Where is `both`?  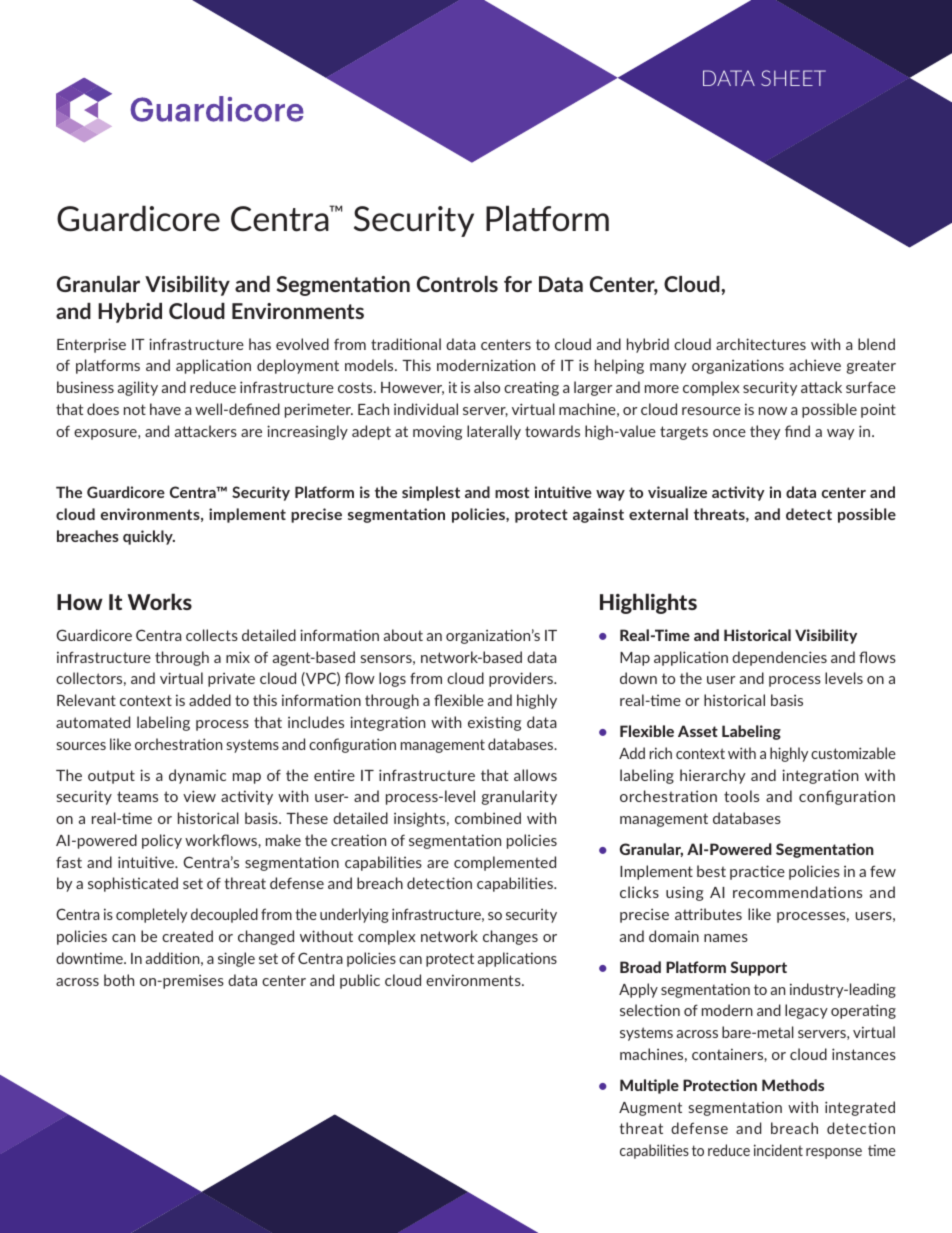 both is located at coordinates (119, 980).
